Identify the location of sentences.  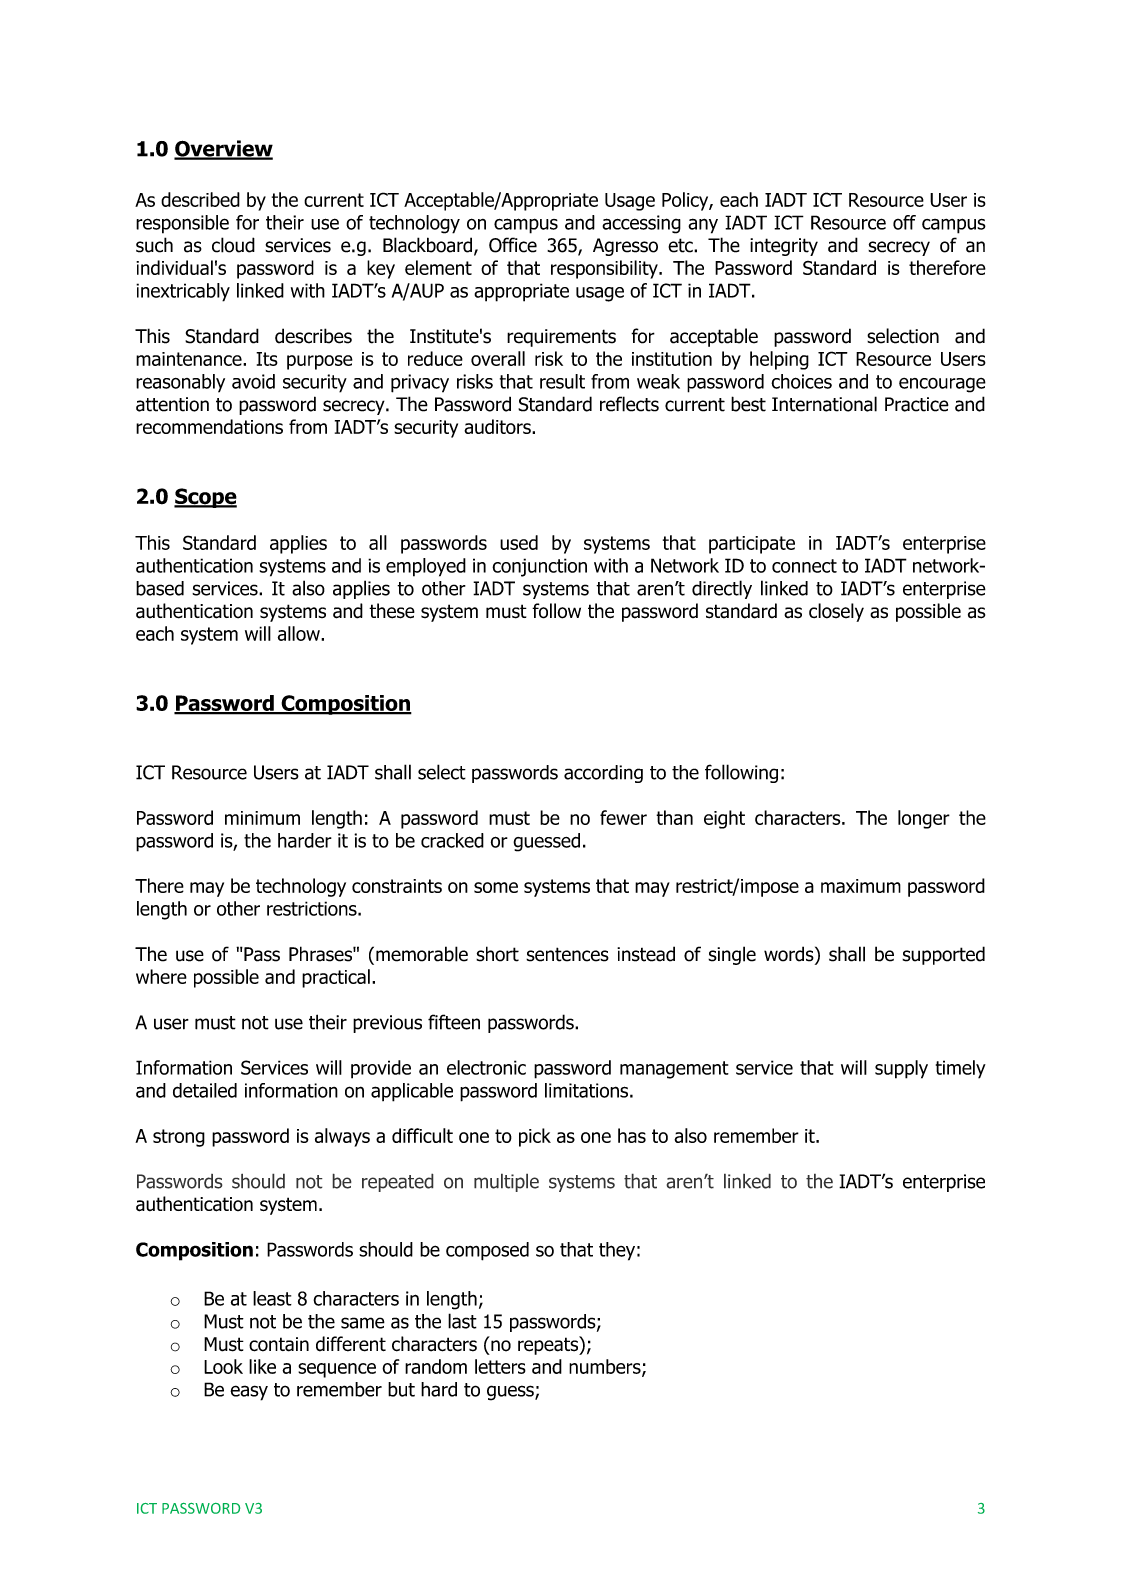
(567, 954).
